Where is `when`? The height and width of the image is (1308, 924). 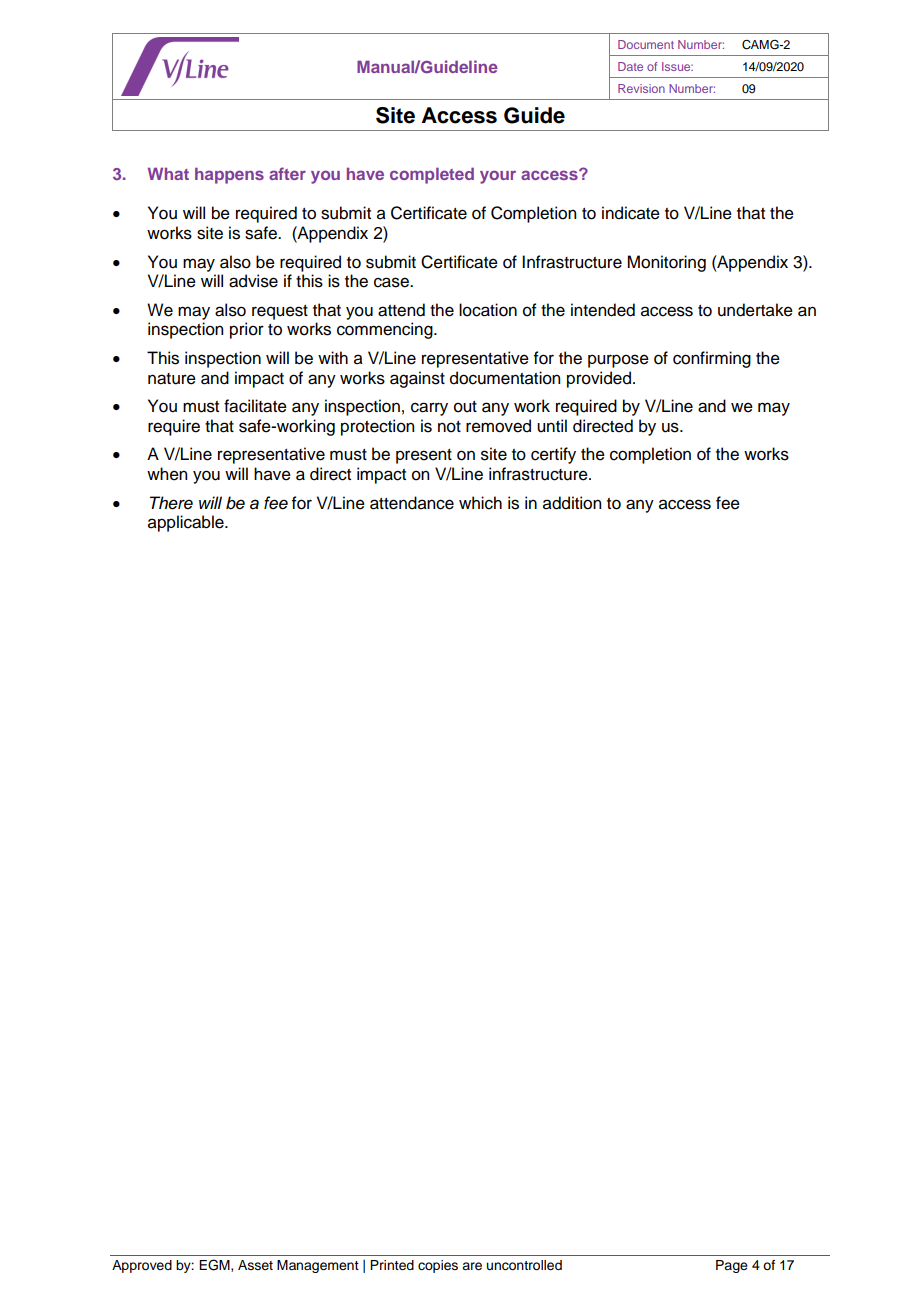
when is located at coordinates (167, 474).
